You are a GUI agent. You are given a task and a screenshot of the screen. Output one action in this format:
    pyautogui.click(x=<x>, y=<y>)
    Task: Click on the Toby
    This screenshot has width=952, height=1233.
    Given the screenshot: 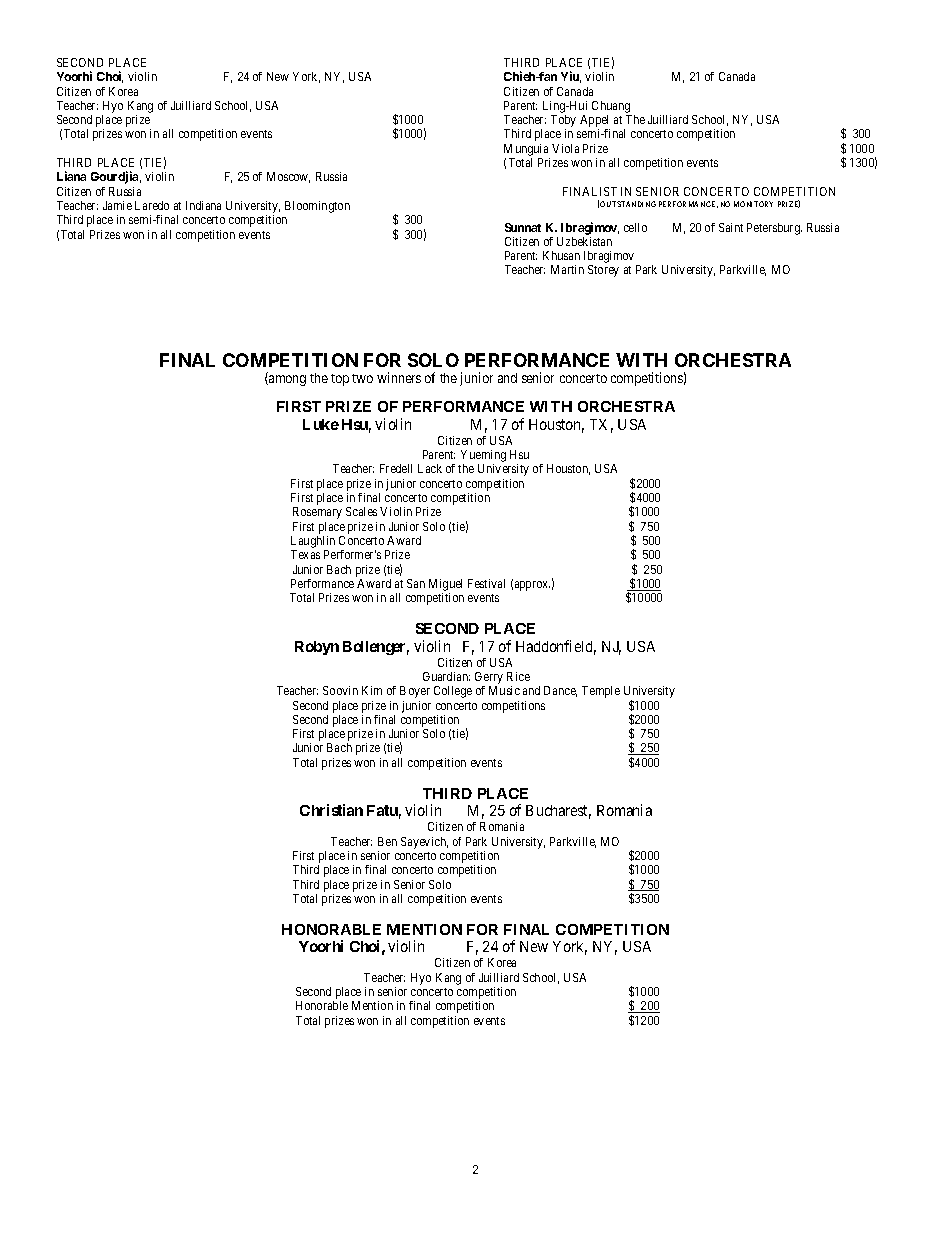 What is the action you would take?
    pyautogui.click(x=563, y=122)
